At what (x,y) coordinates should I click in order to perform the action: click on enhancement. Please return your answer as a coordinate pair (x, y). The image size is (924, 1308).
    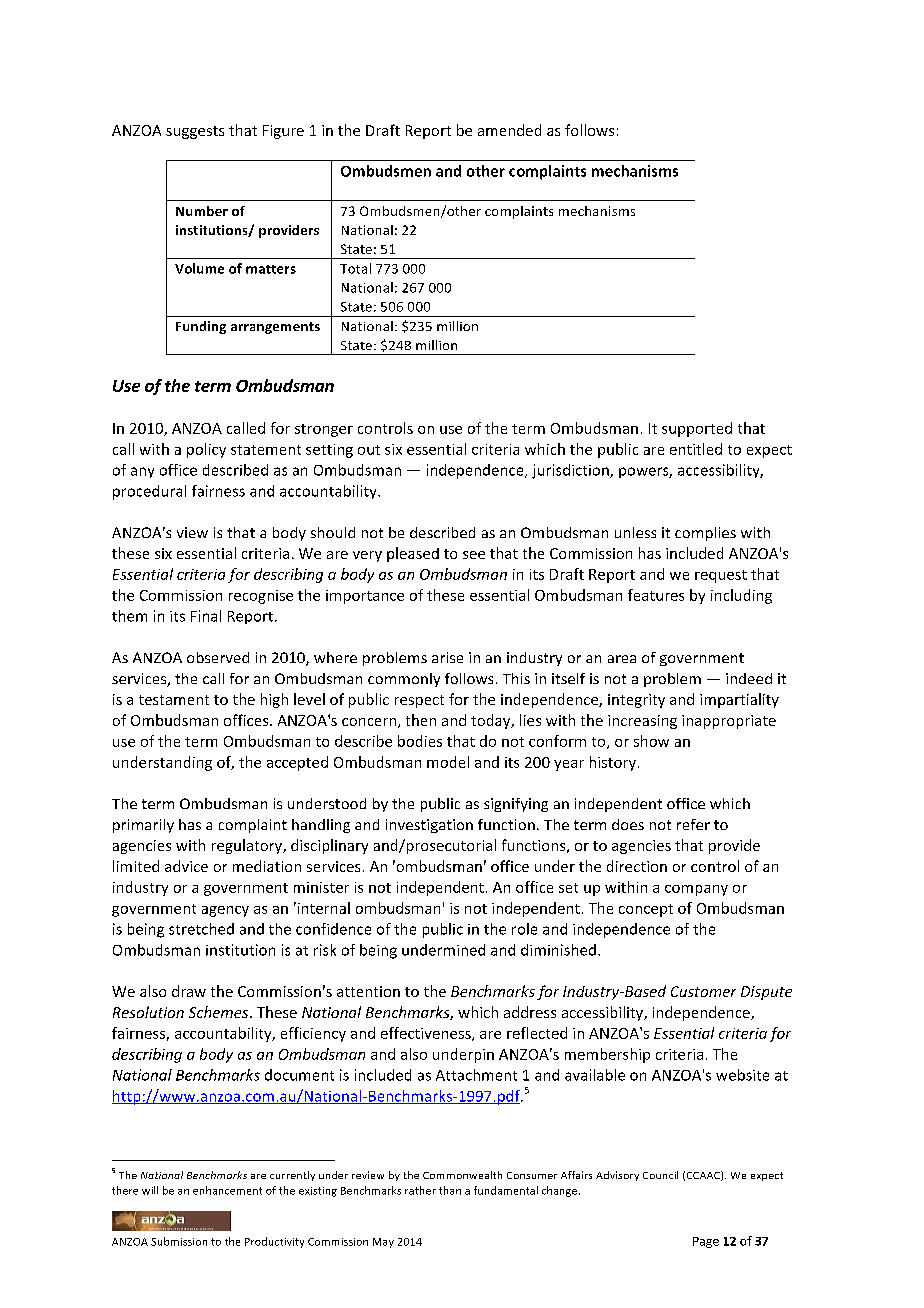
    Looking at the image, I should click on (227, 1190).
